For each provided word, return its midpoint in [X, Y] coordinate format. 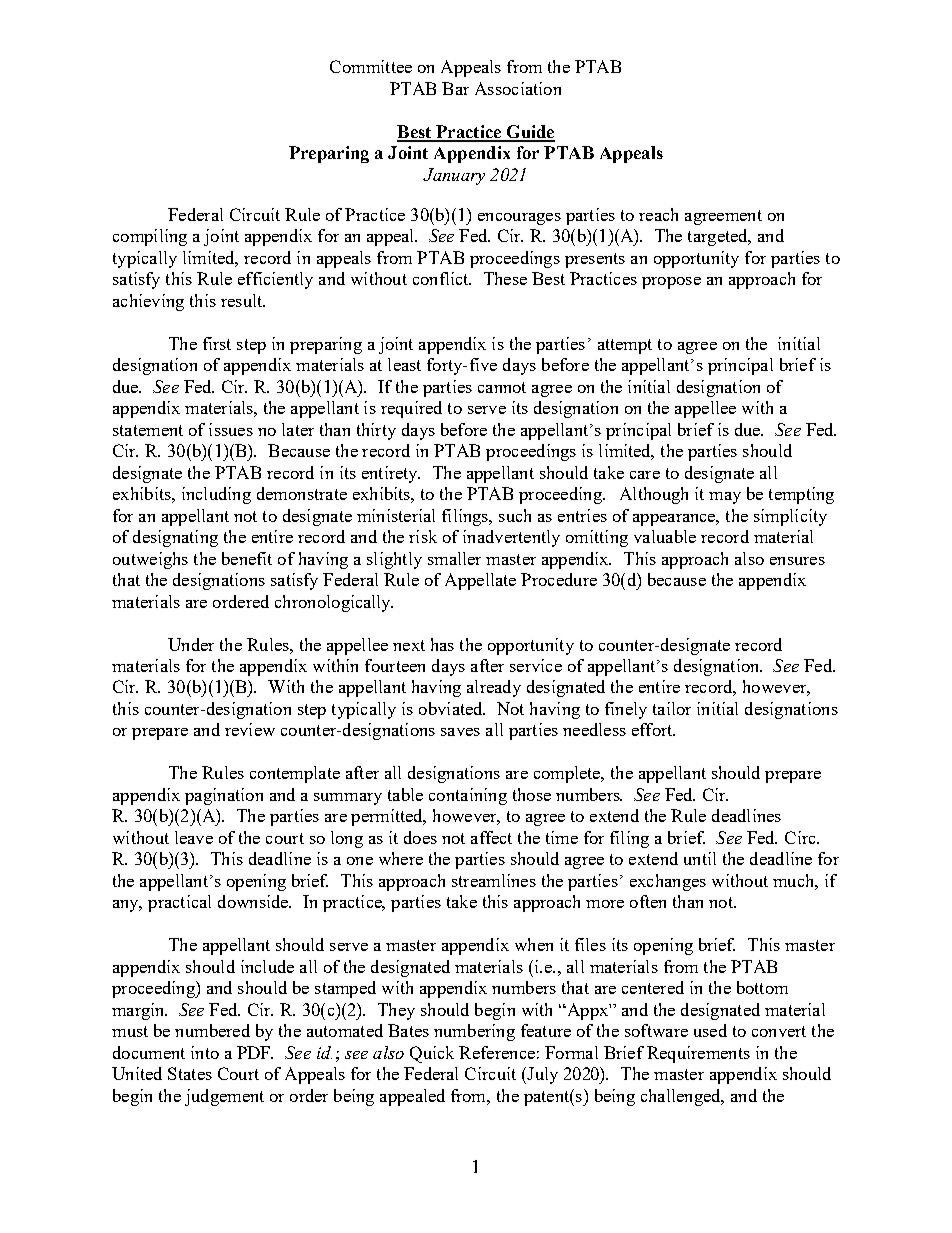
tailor [672, 708]
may [725, 498]
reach [658, 214]
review [250, 729]
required [411, 409]
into [205, 1052]
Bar [455, 88]
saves [460, 732]
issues [231, 429]
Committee [371, 66]
